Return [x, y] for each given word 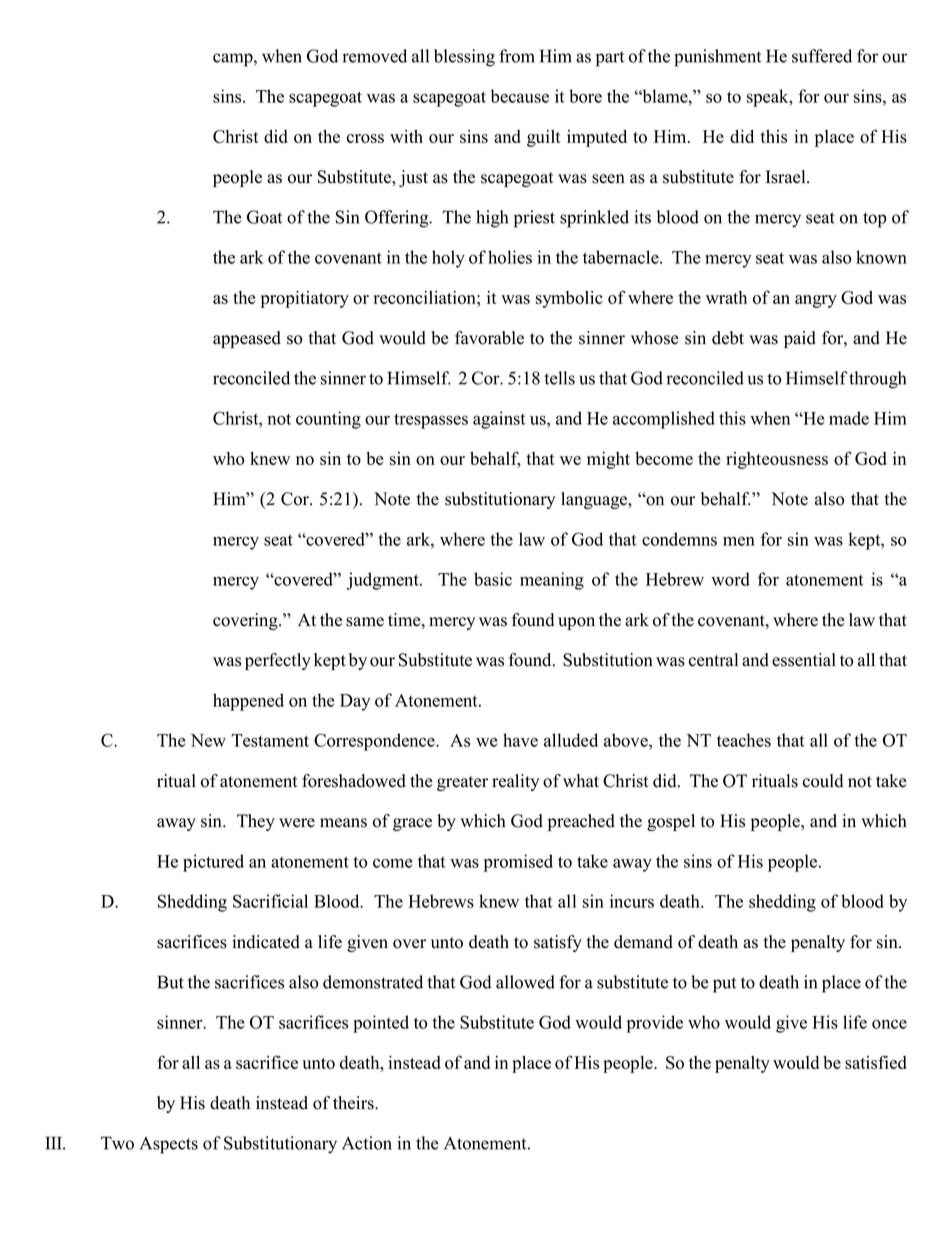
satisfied [876, 1062]
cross [365, 138]
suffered [822, 56]
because [520, 96]
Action [367, 1143]
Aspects [169, 1145]
